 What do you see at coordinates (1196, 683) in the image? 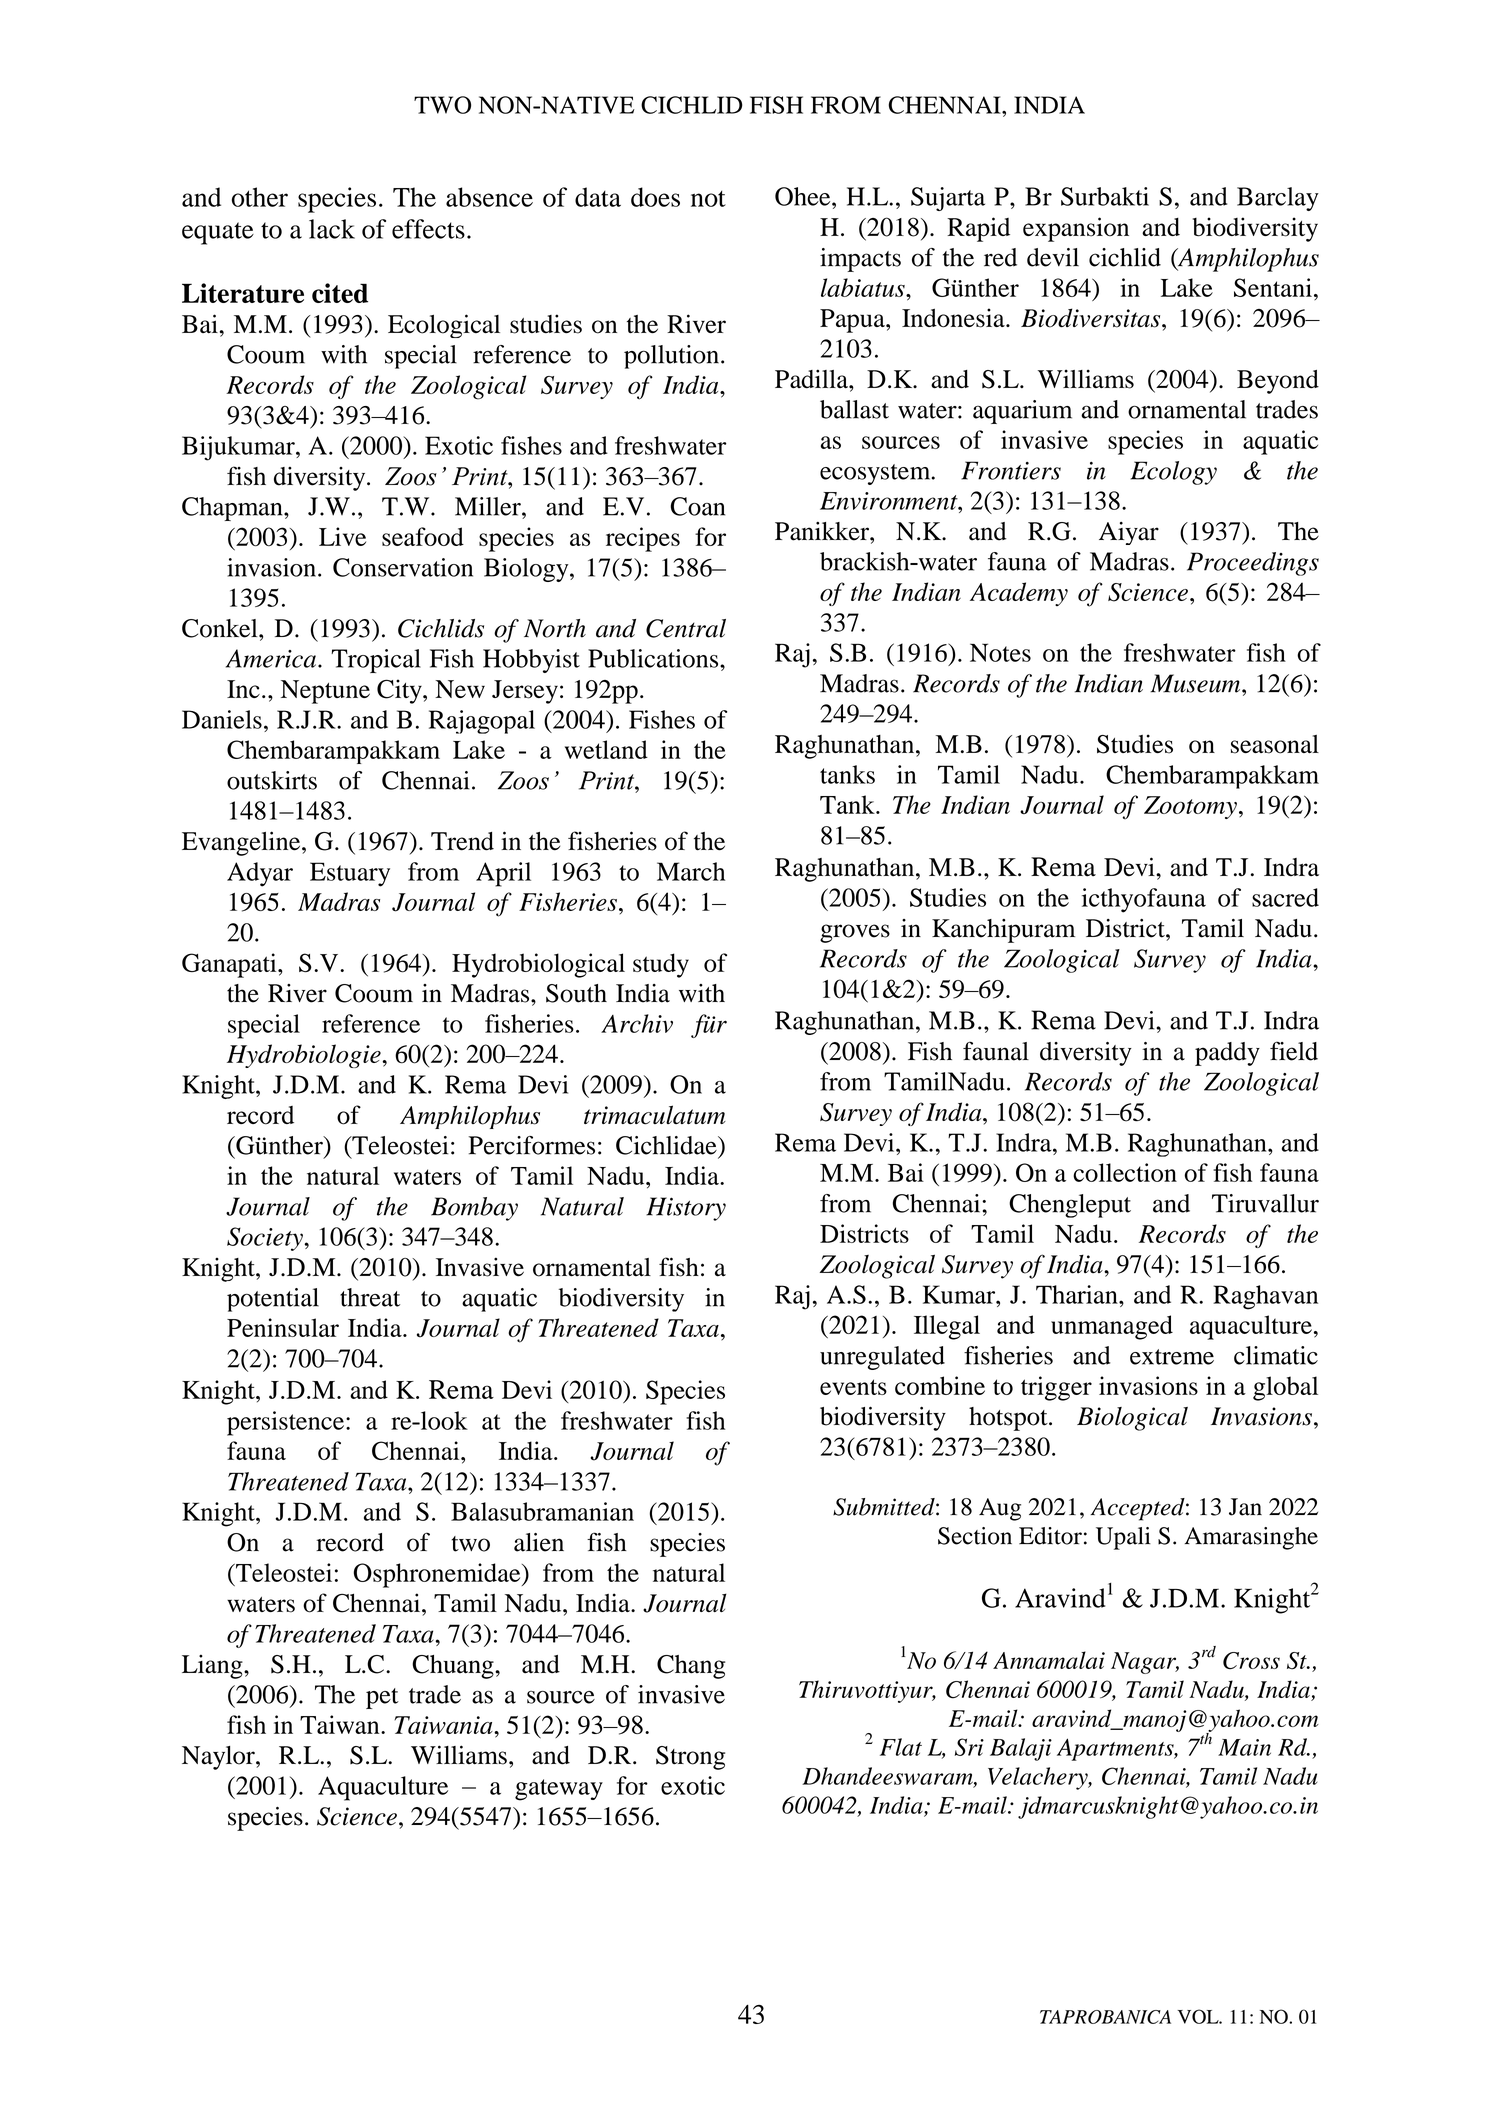
I see `Museum` at bounding box center [1196, 683].
